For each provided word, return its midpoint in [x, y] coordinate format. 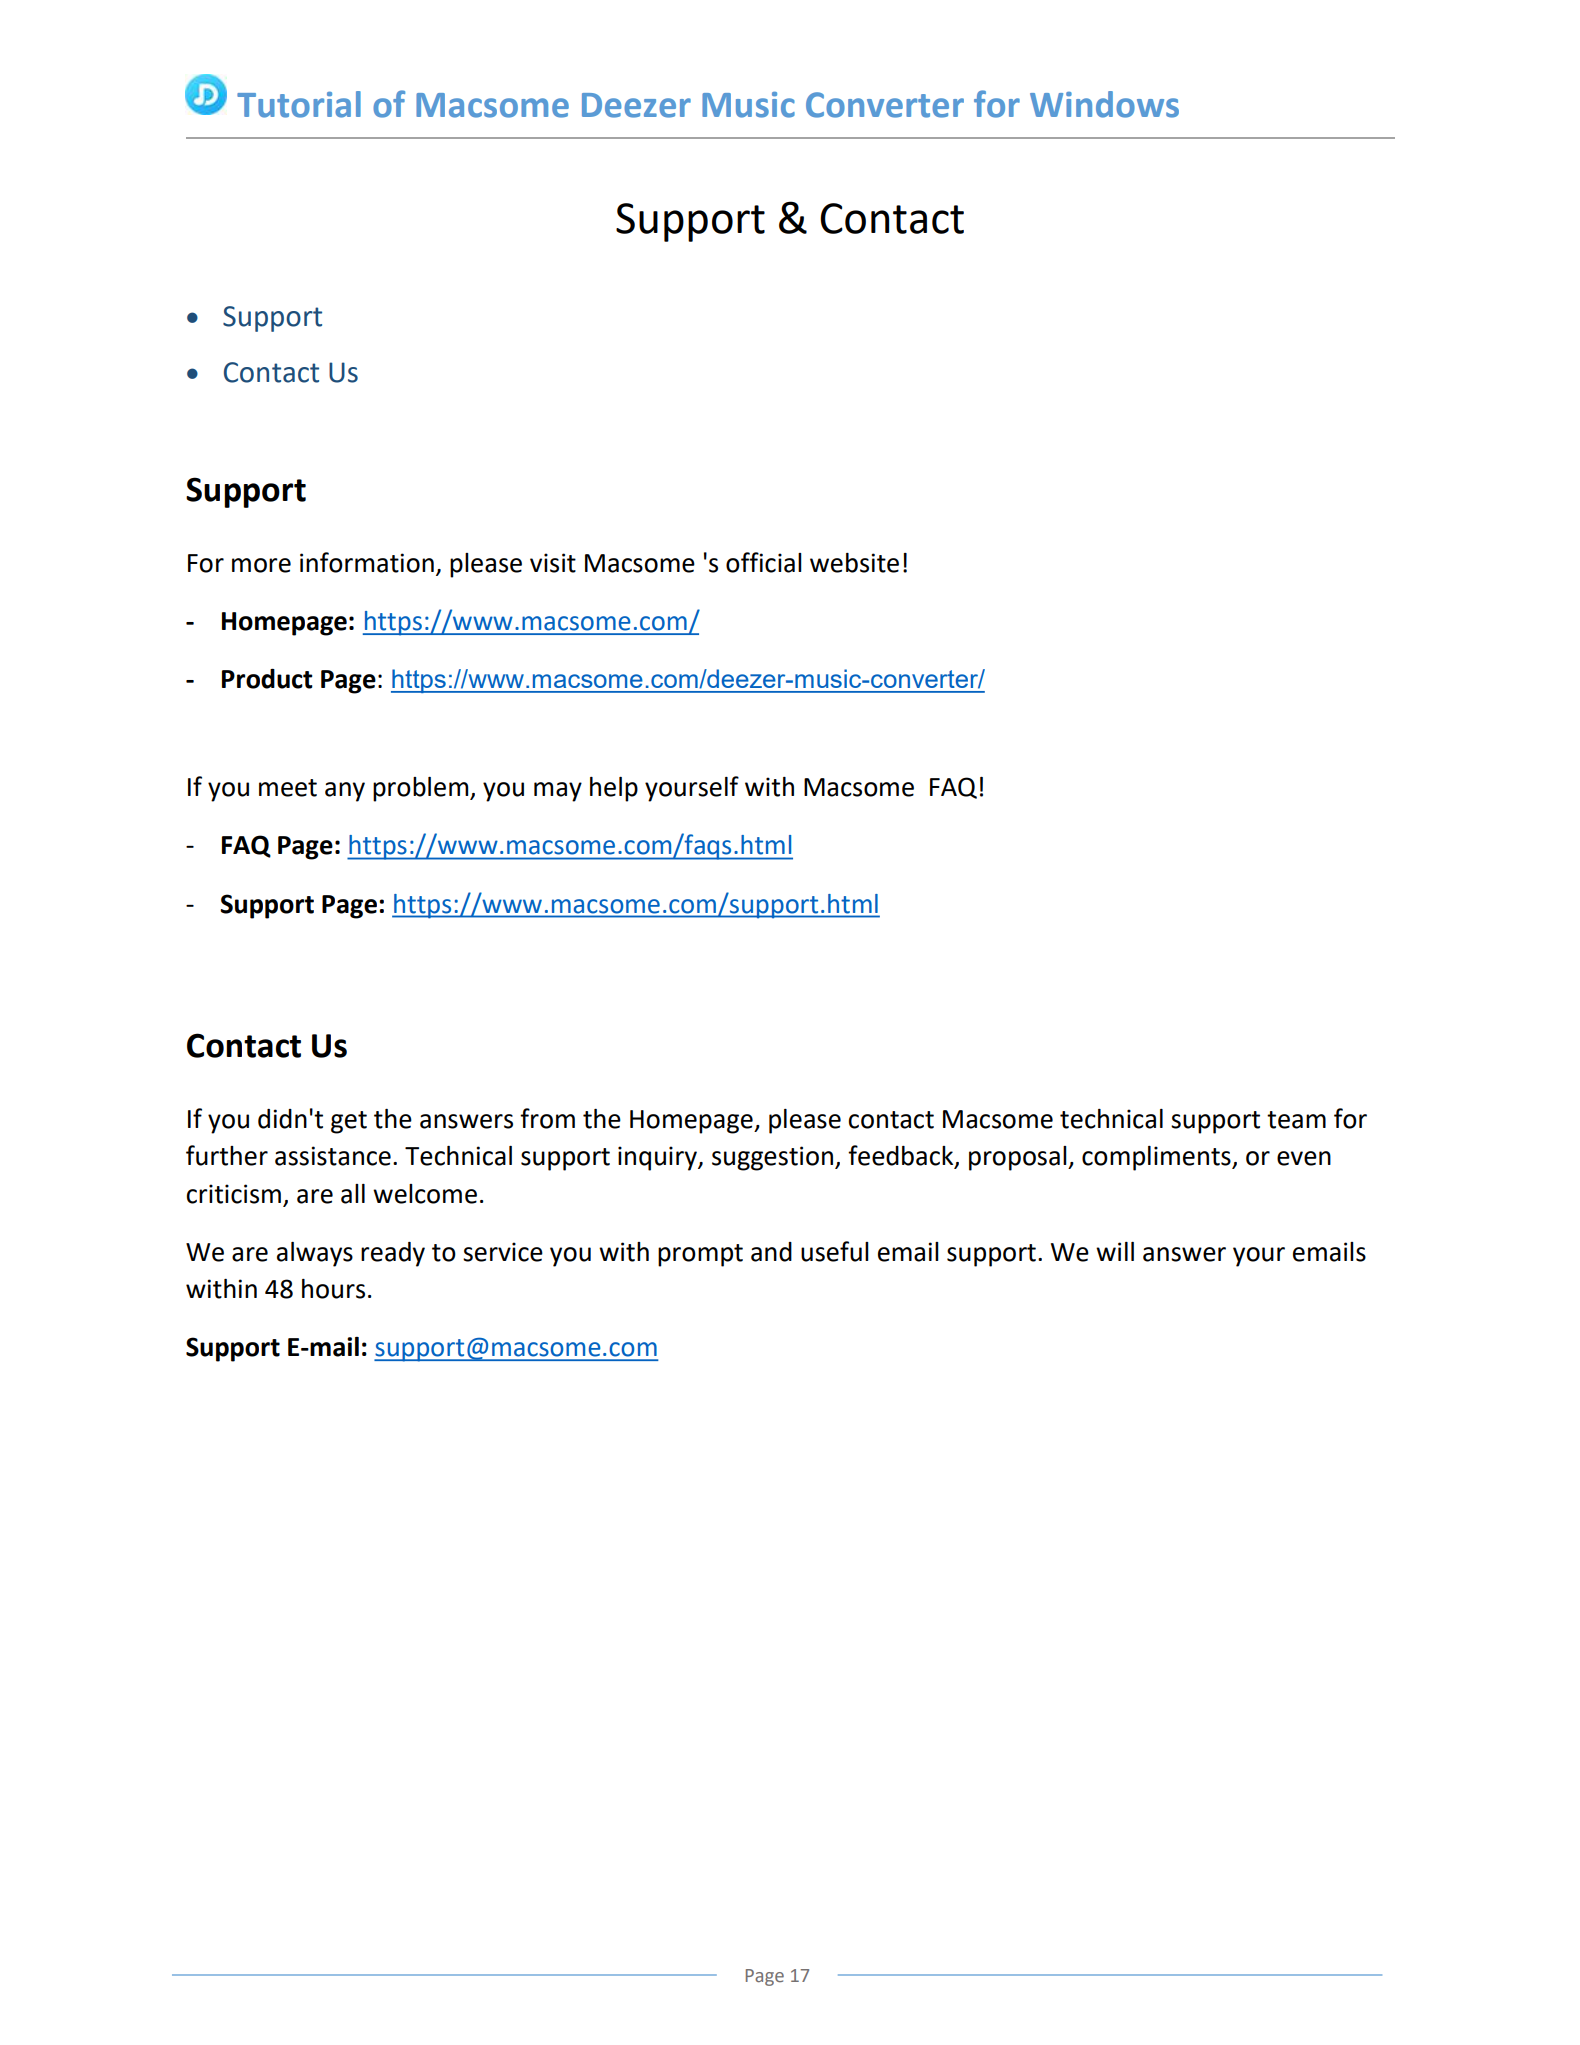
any [345, 792]
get [349, 1122]
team [1296, 1120]
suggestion [772, 1158]
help [614, 789]
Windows [1104, 104]
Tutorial [299, 104]
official [764, 562]
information [367, 562]
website [854, 563]
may [558, 792]
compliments [1157, 1158]
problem [422, 789]
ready [393, 1254]
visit [553, 563]
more [261, 565]
